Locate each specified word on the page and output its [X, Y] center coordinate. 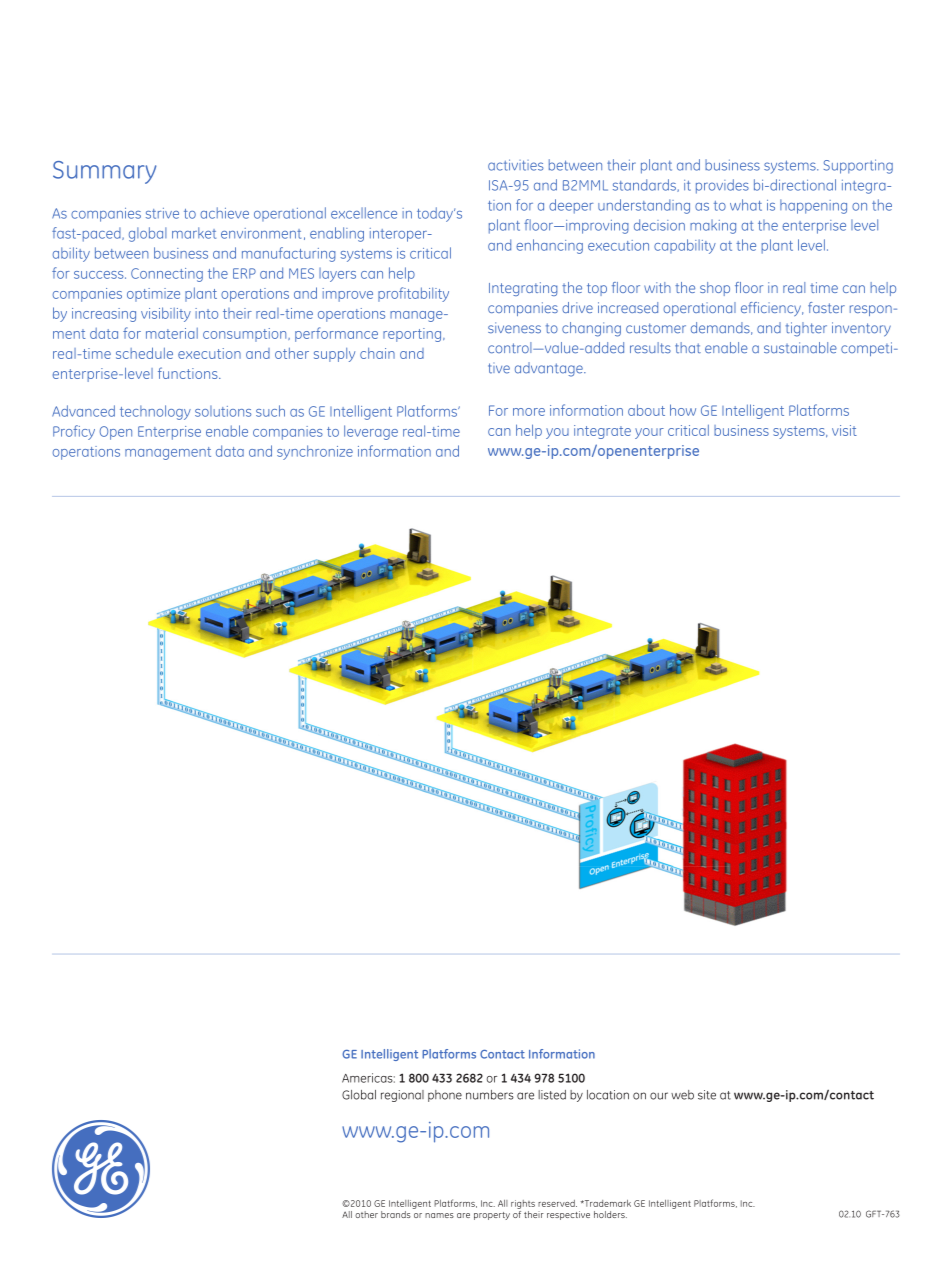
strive [162, 213]
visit [844, 430]
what [746, 205]
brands [396, 1214]
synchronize [315, 452]
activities [516, 165]
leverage [371, 432]
